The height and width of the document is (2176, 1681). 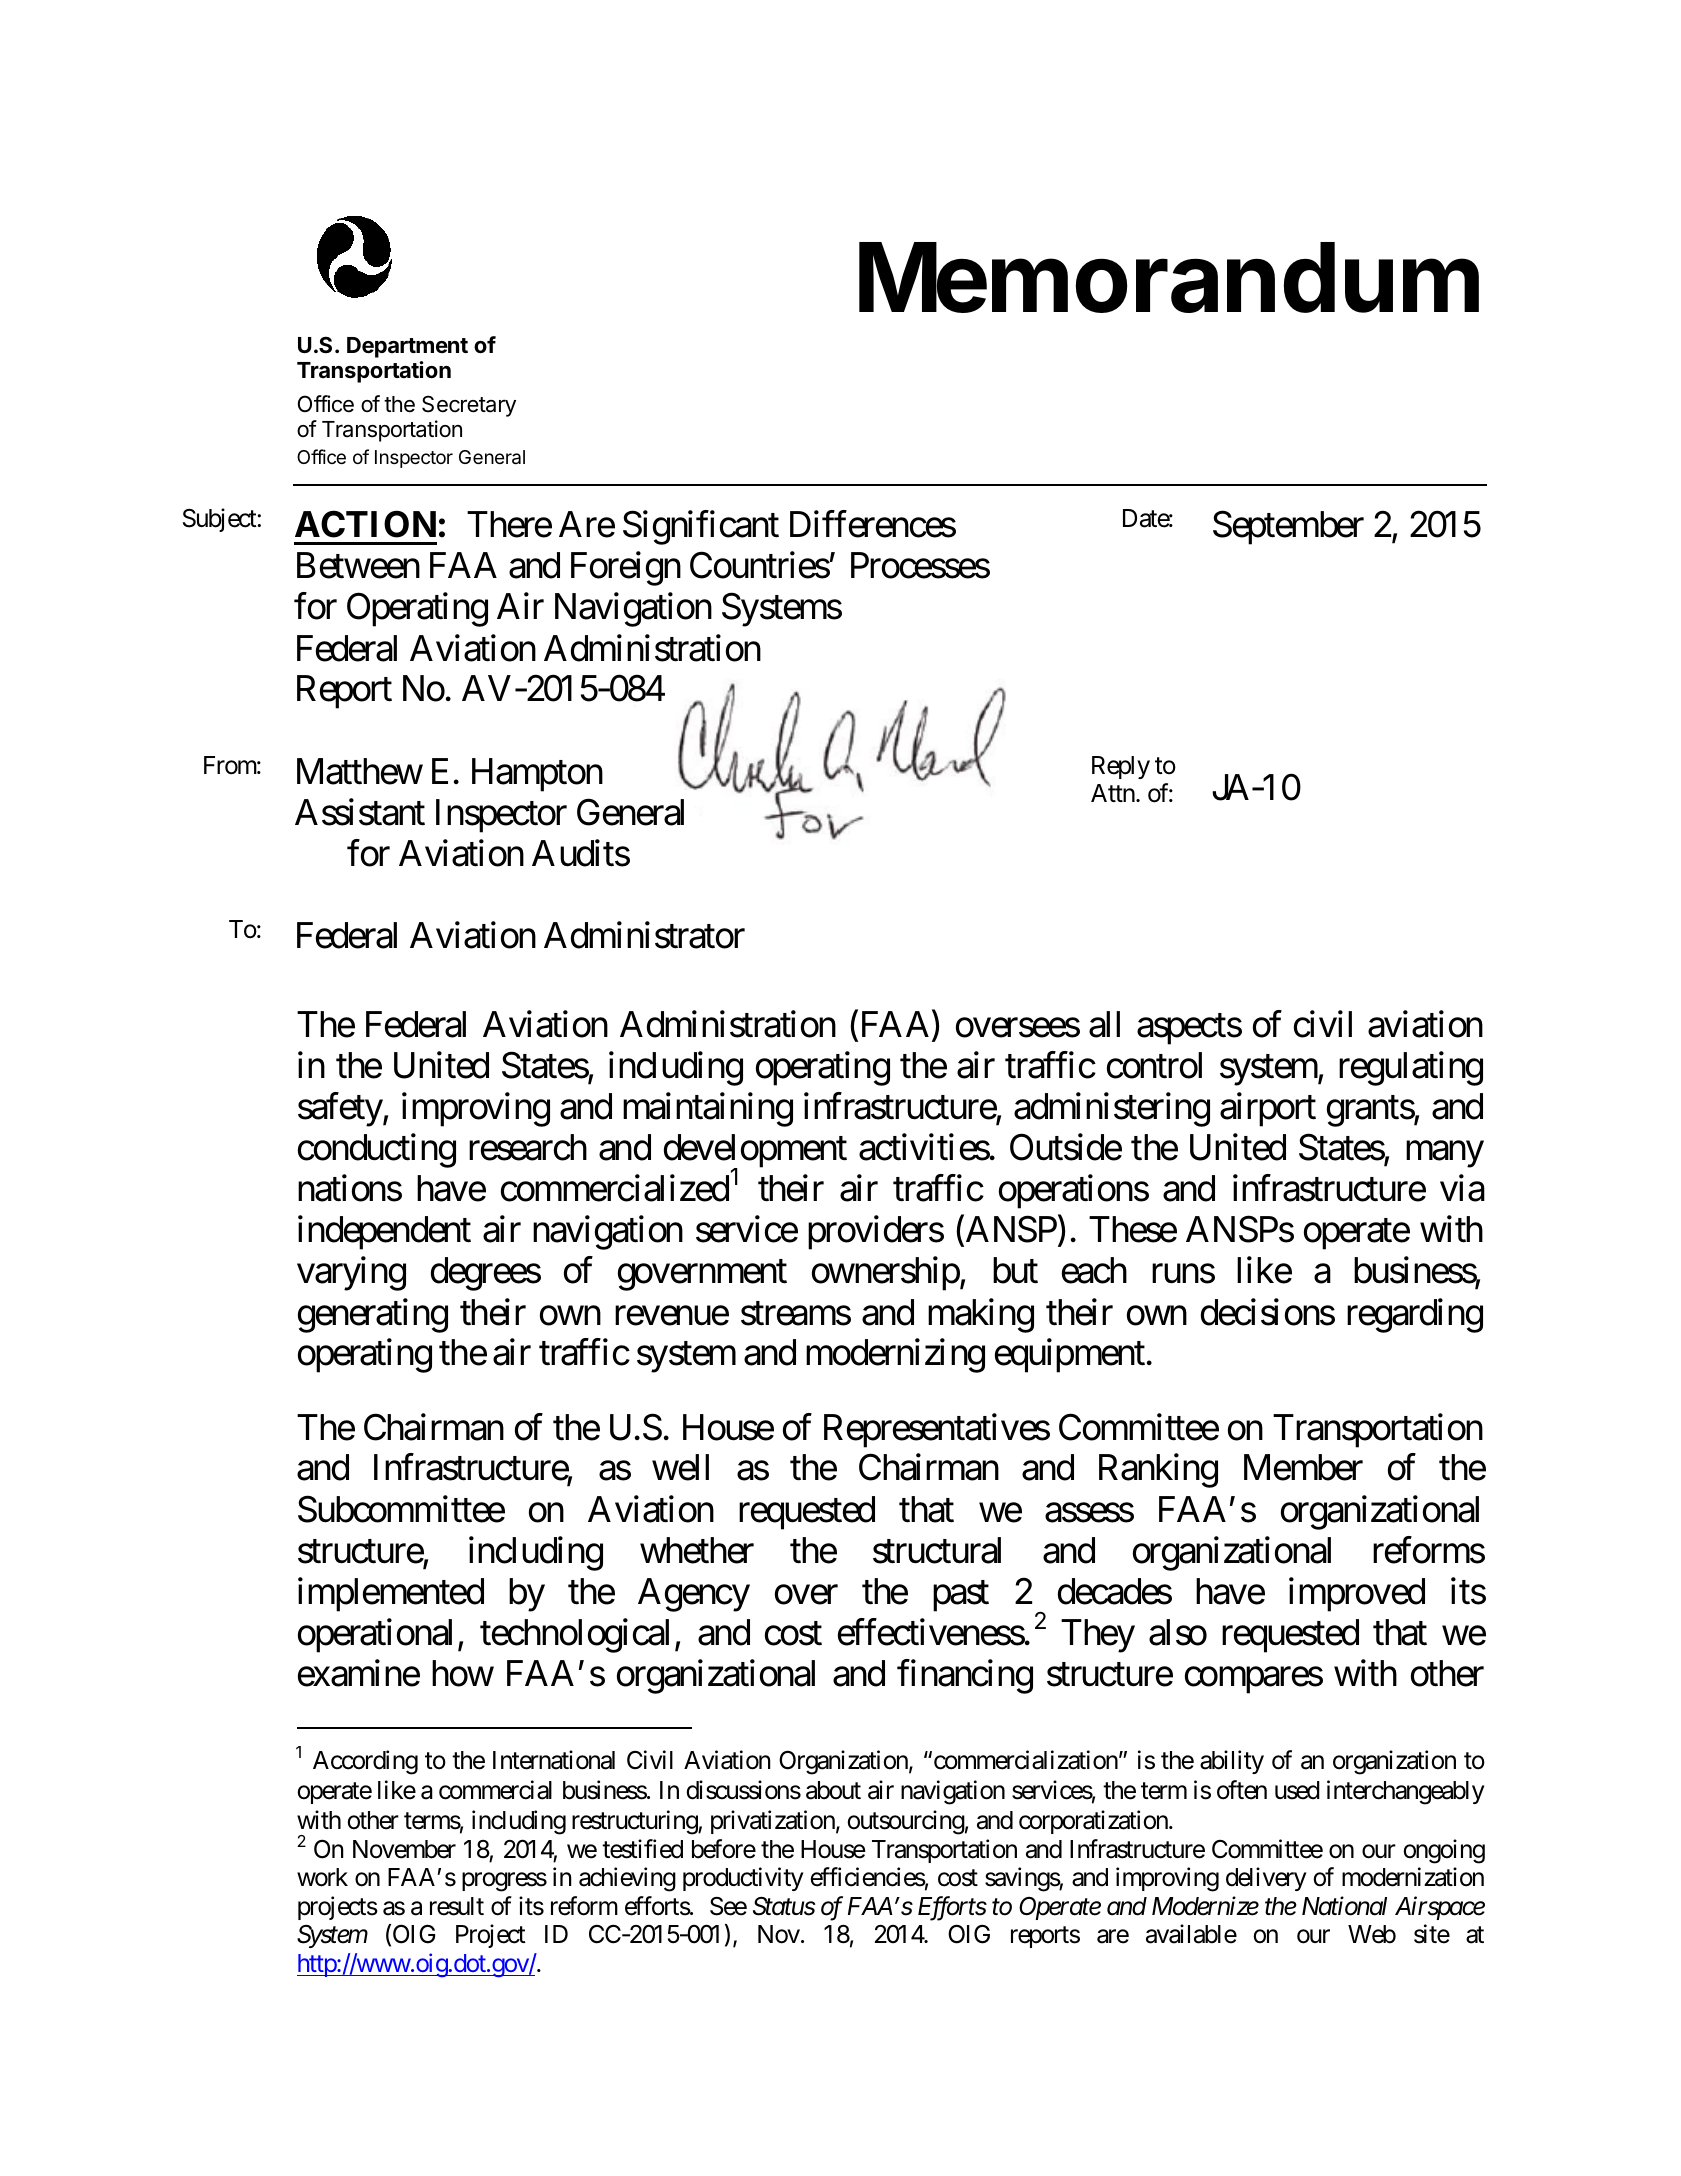 I want to click on November, so click(x=404, y=1849).
